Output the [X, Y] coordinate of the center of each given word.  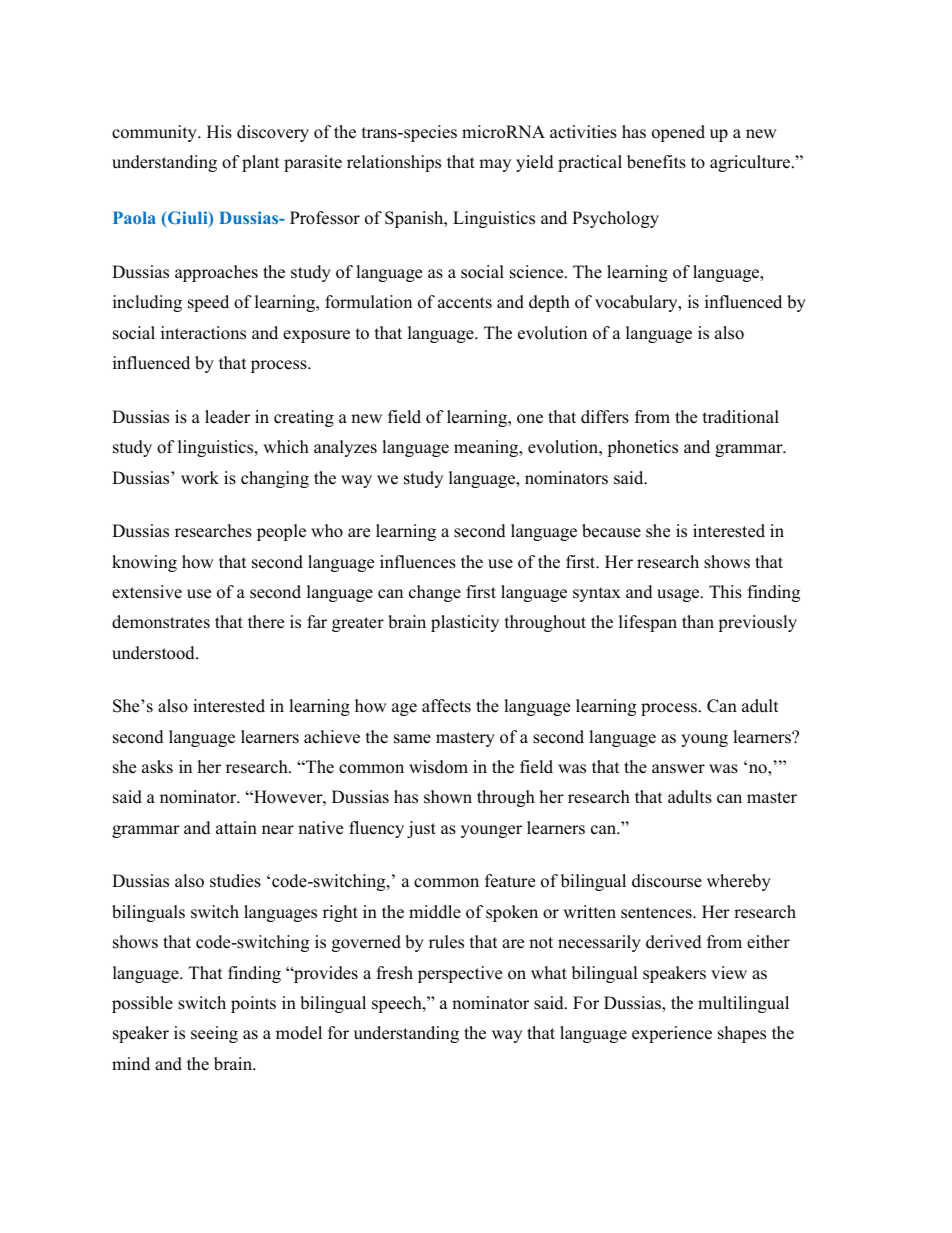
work [200, 478]
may [495, 165]
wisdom [438, 767]
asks [157, 767]
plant [260, 163]
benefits [656, 162]
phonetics [642, 448]
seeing [214, 1034]
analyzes [345, 448]
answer [678, 769]
